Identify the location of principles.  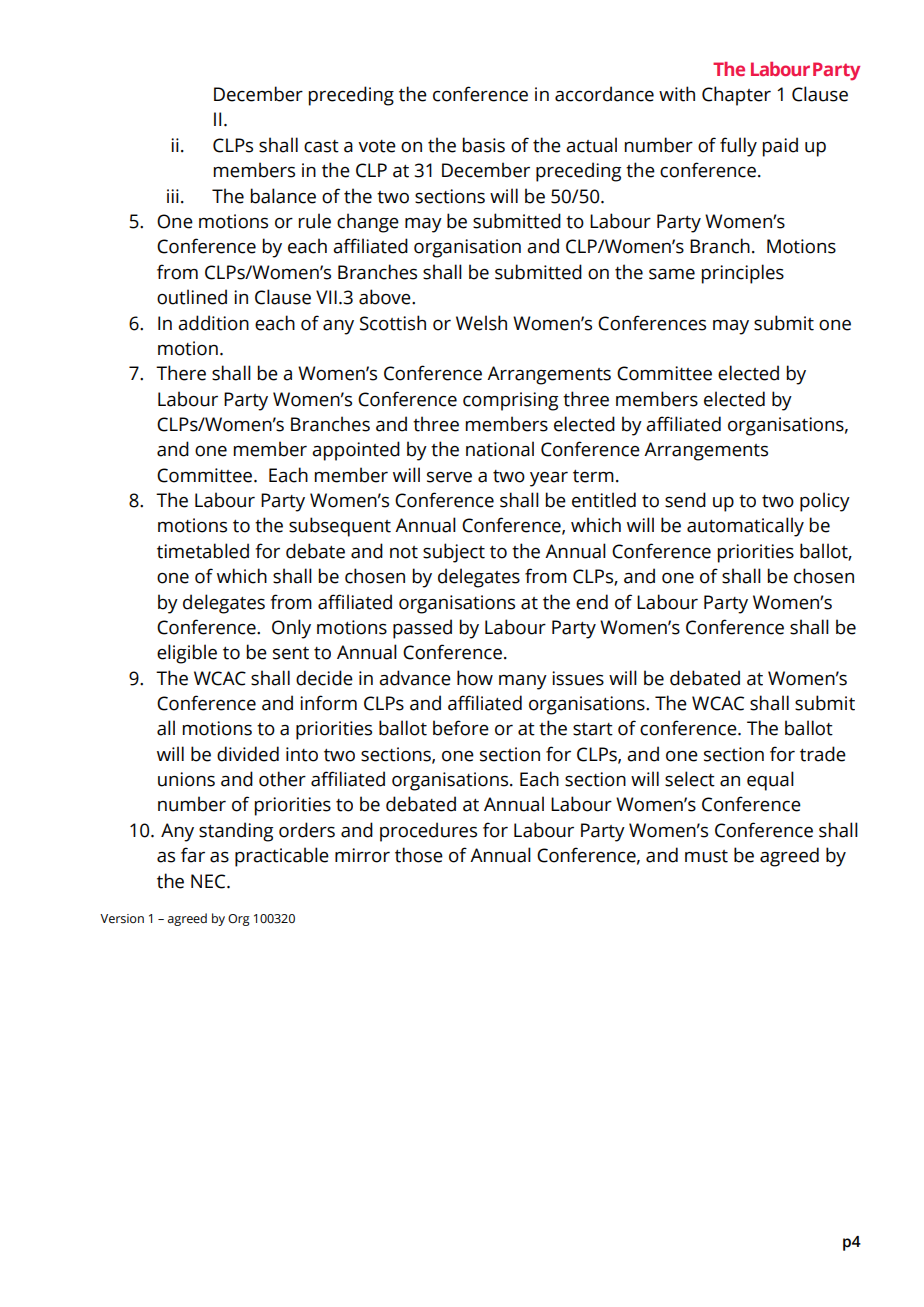
(743, 274).
